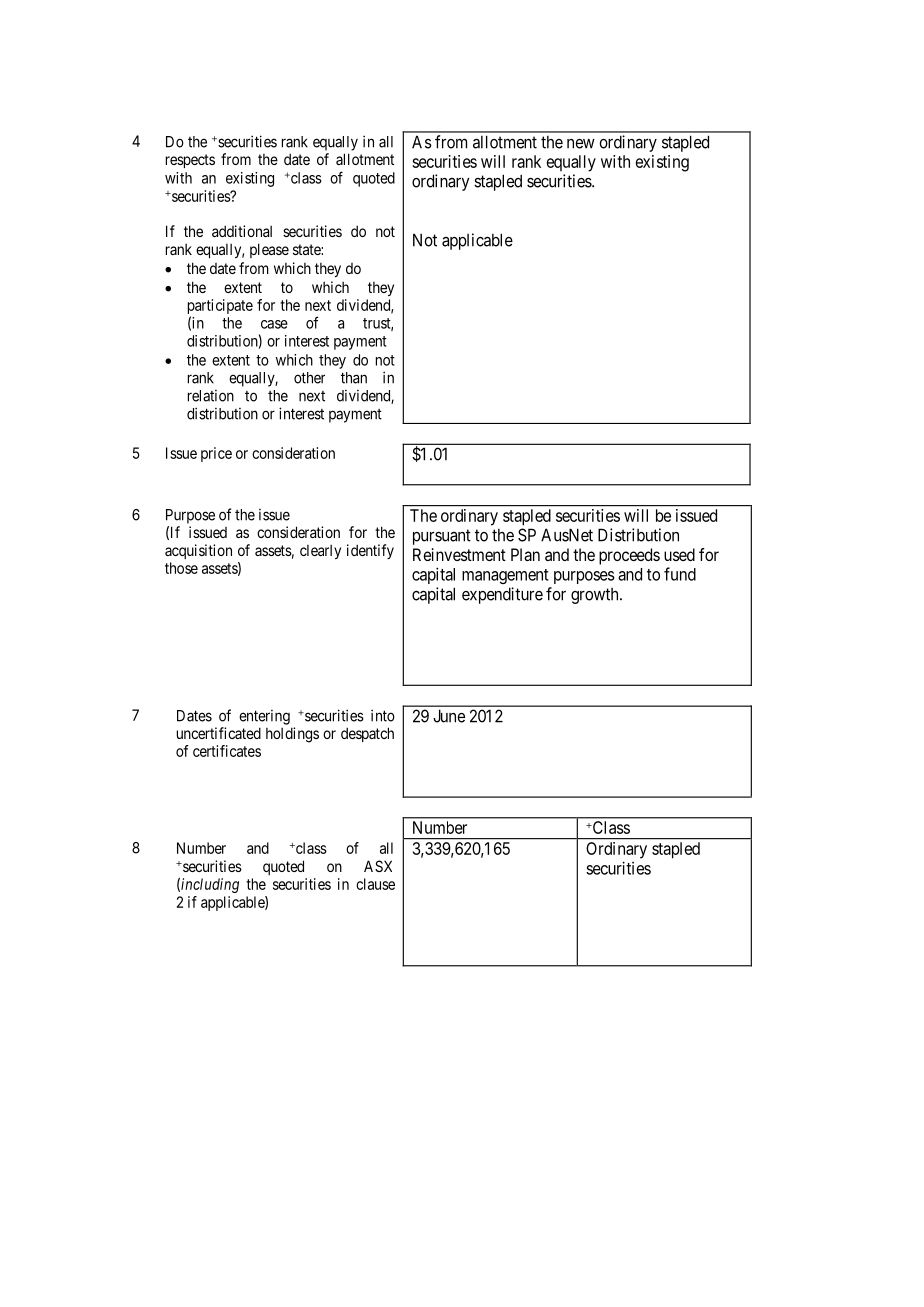  What do you see at coordinates (354, 378) in the page?
I see `than` at bounding box center [354, 378].
